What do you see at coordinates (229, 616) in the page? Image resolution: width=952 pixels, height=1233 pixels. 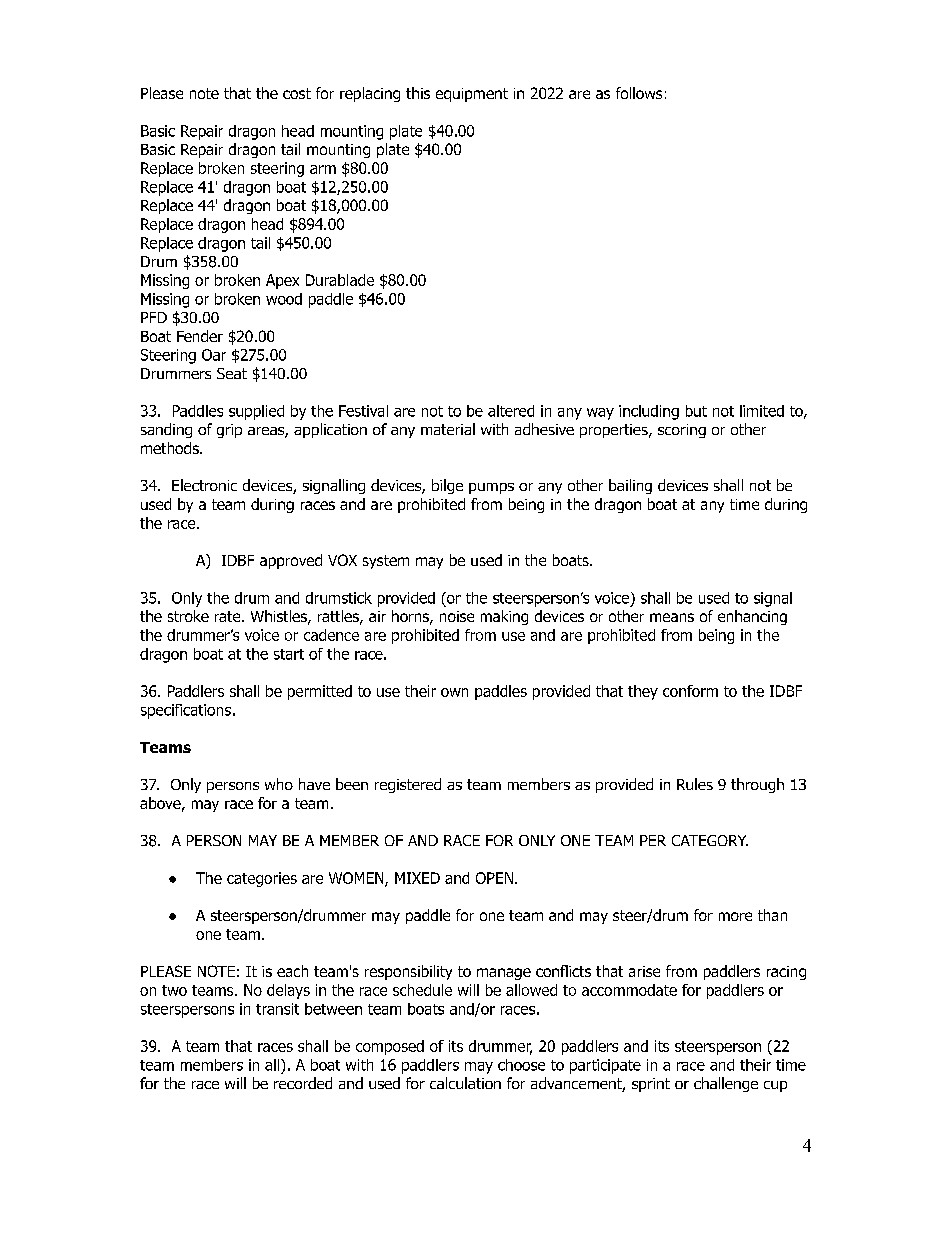 I see `rate` at bounding box center [229, 616].
